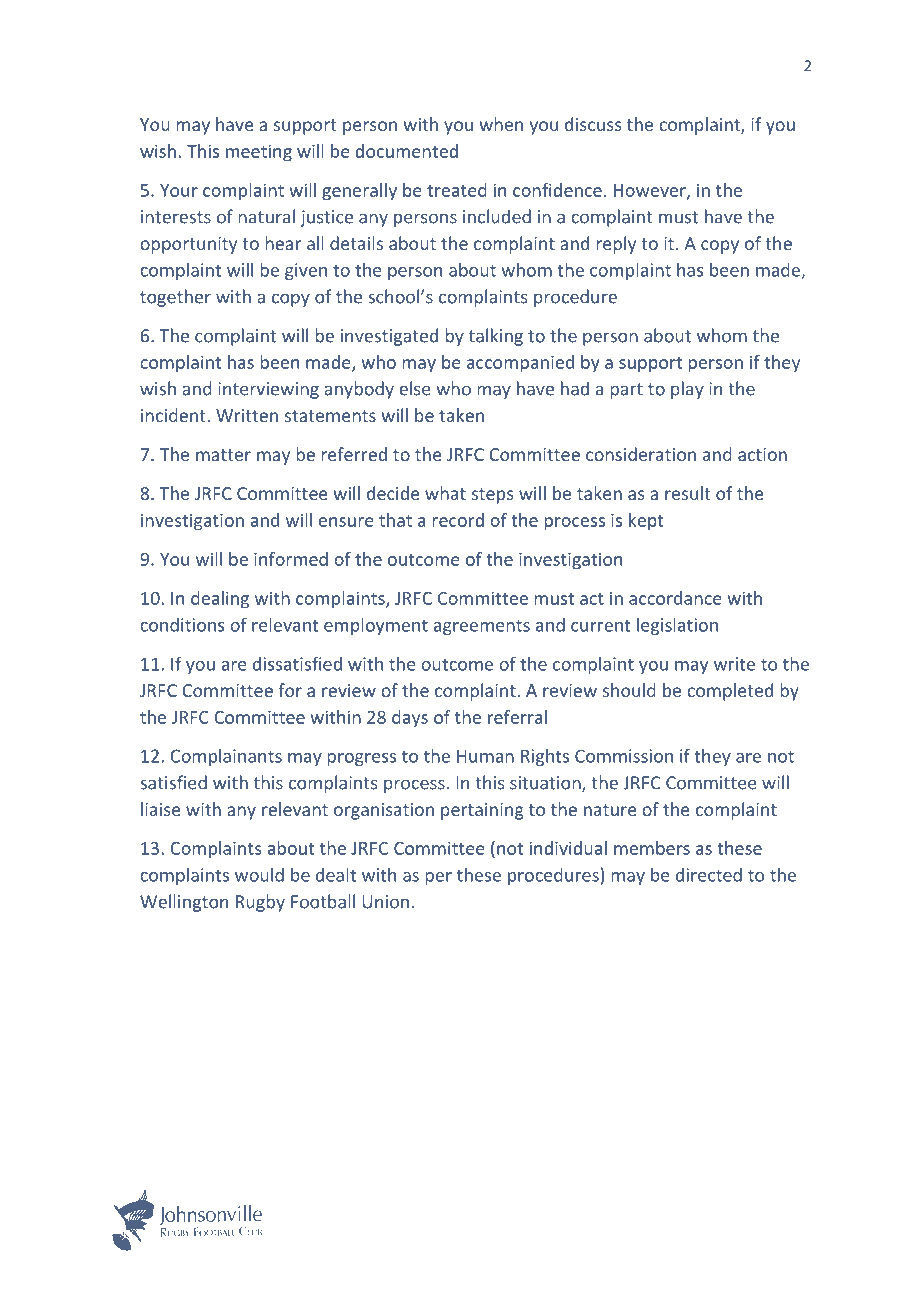 The image size is (924, 1308). Describe the element at coordinates (501, 124) in the page. I see `when` at that location.
